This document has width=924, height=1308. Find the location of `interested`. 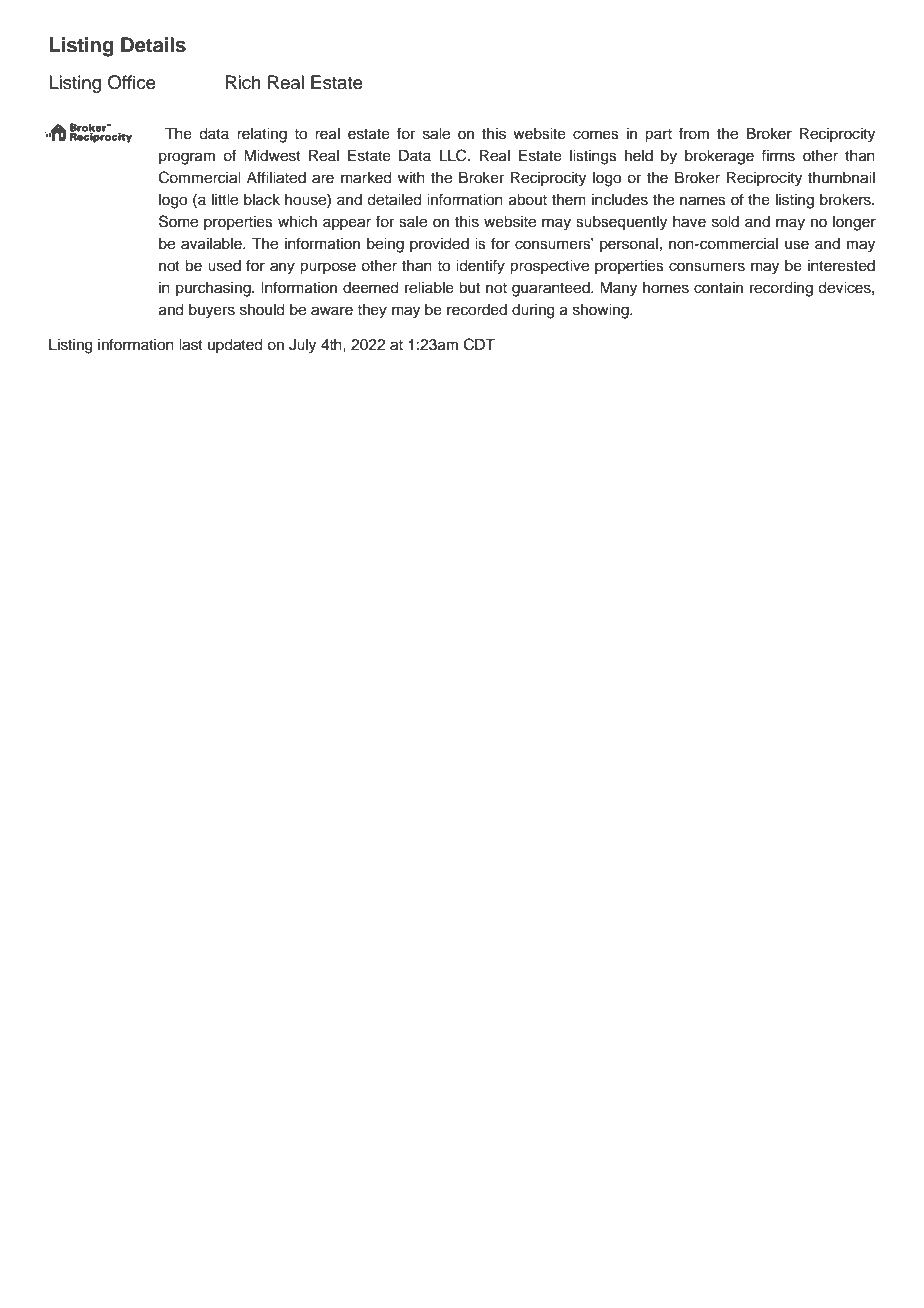

interested is located at coordinates (841, 266).
